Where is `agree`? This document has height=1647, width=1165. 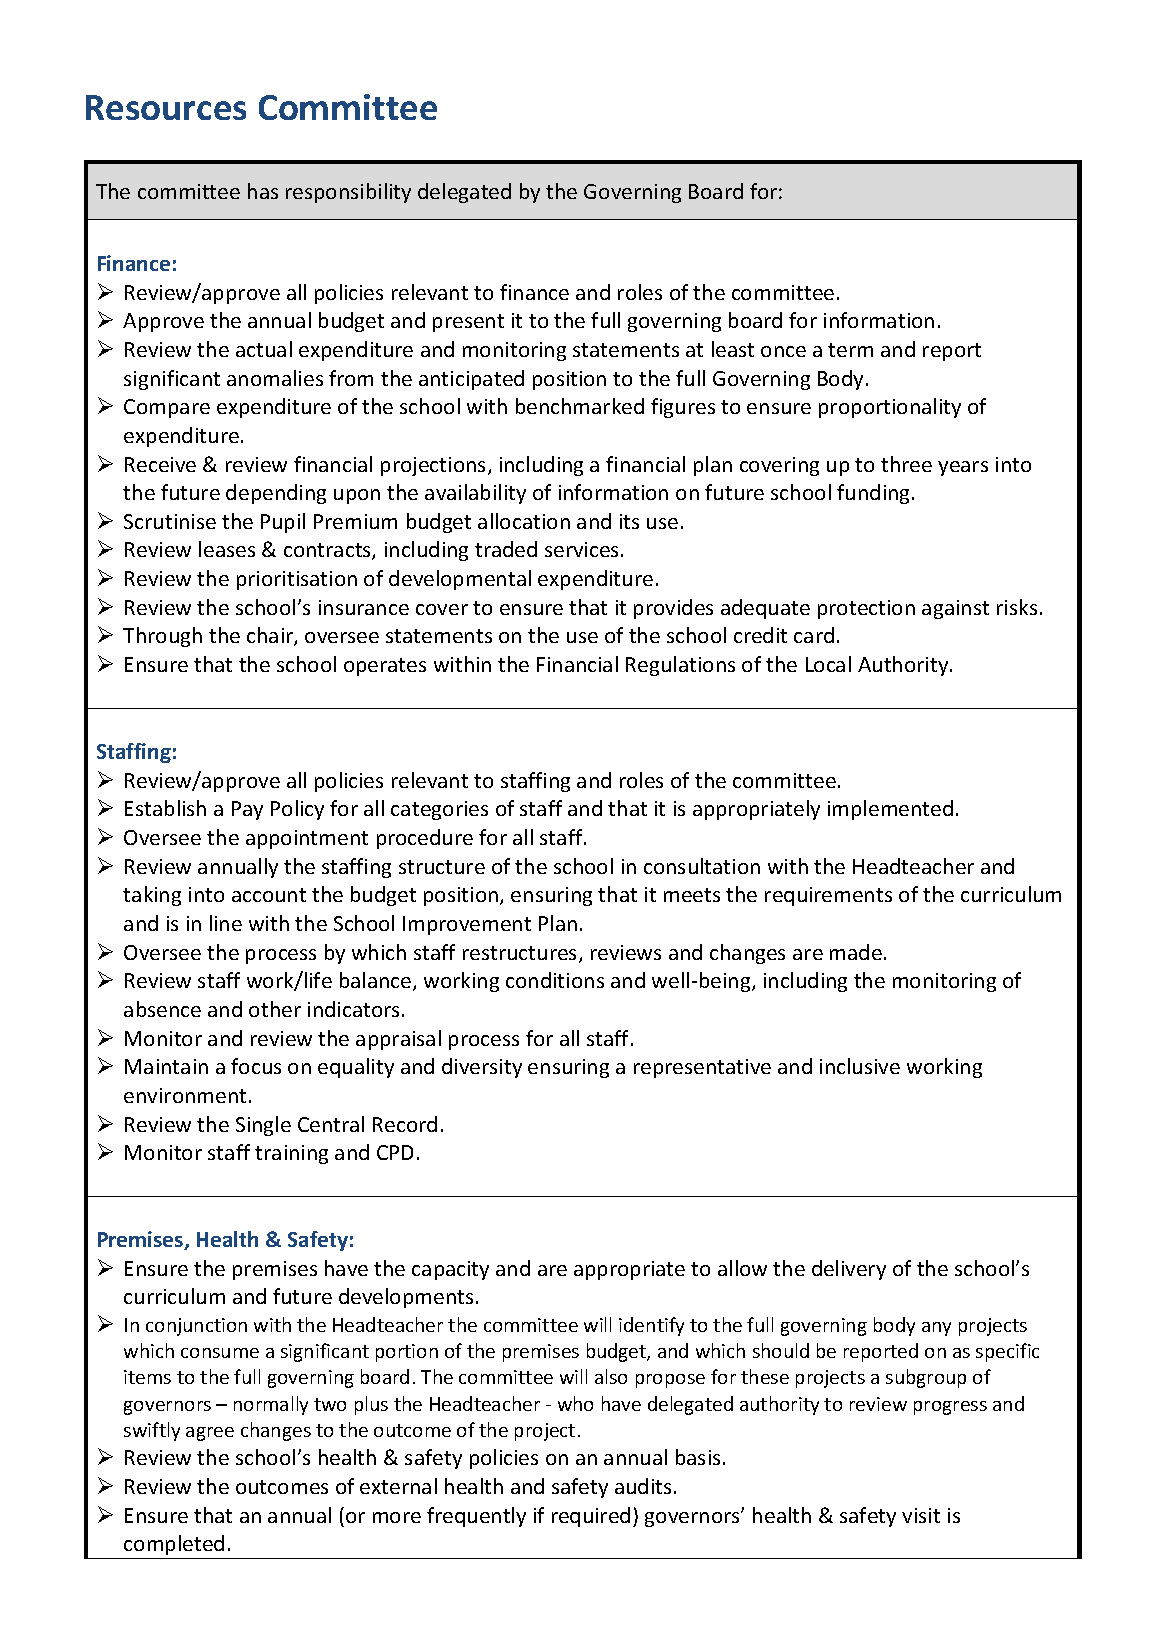 agree is located at coordinates (210, 1434).
